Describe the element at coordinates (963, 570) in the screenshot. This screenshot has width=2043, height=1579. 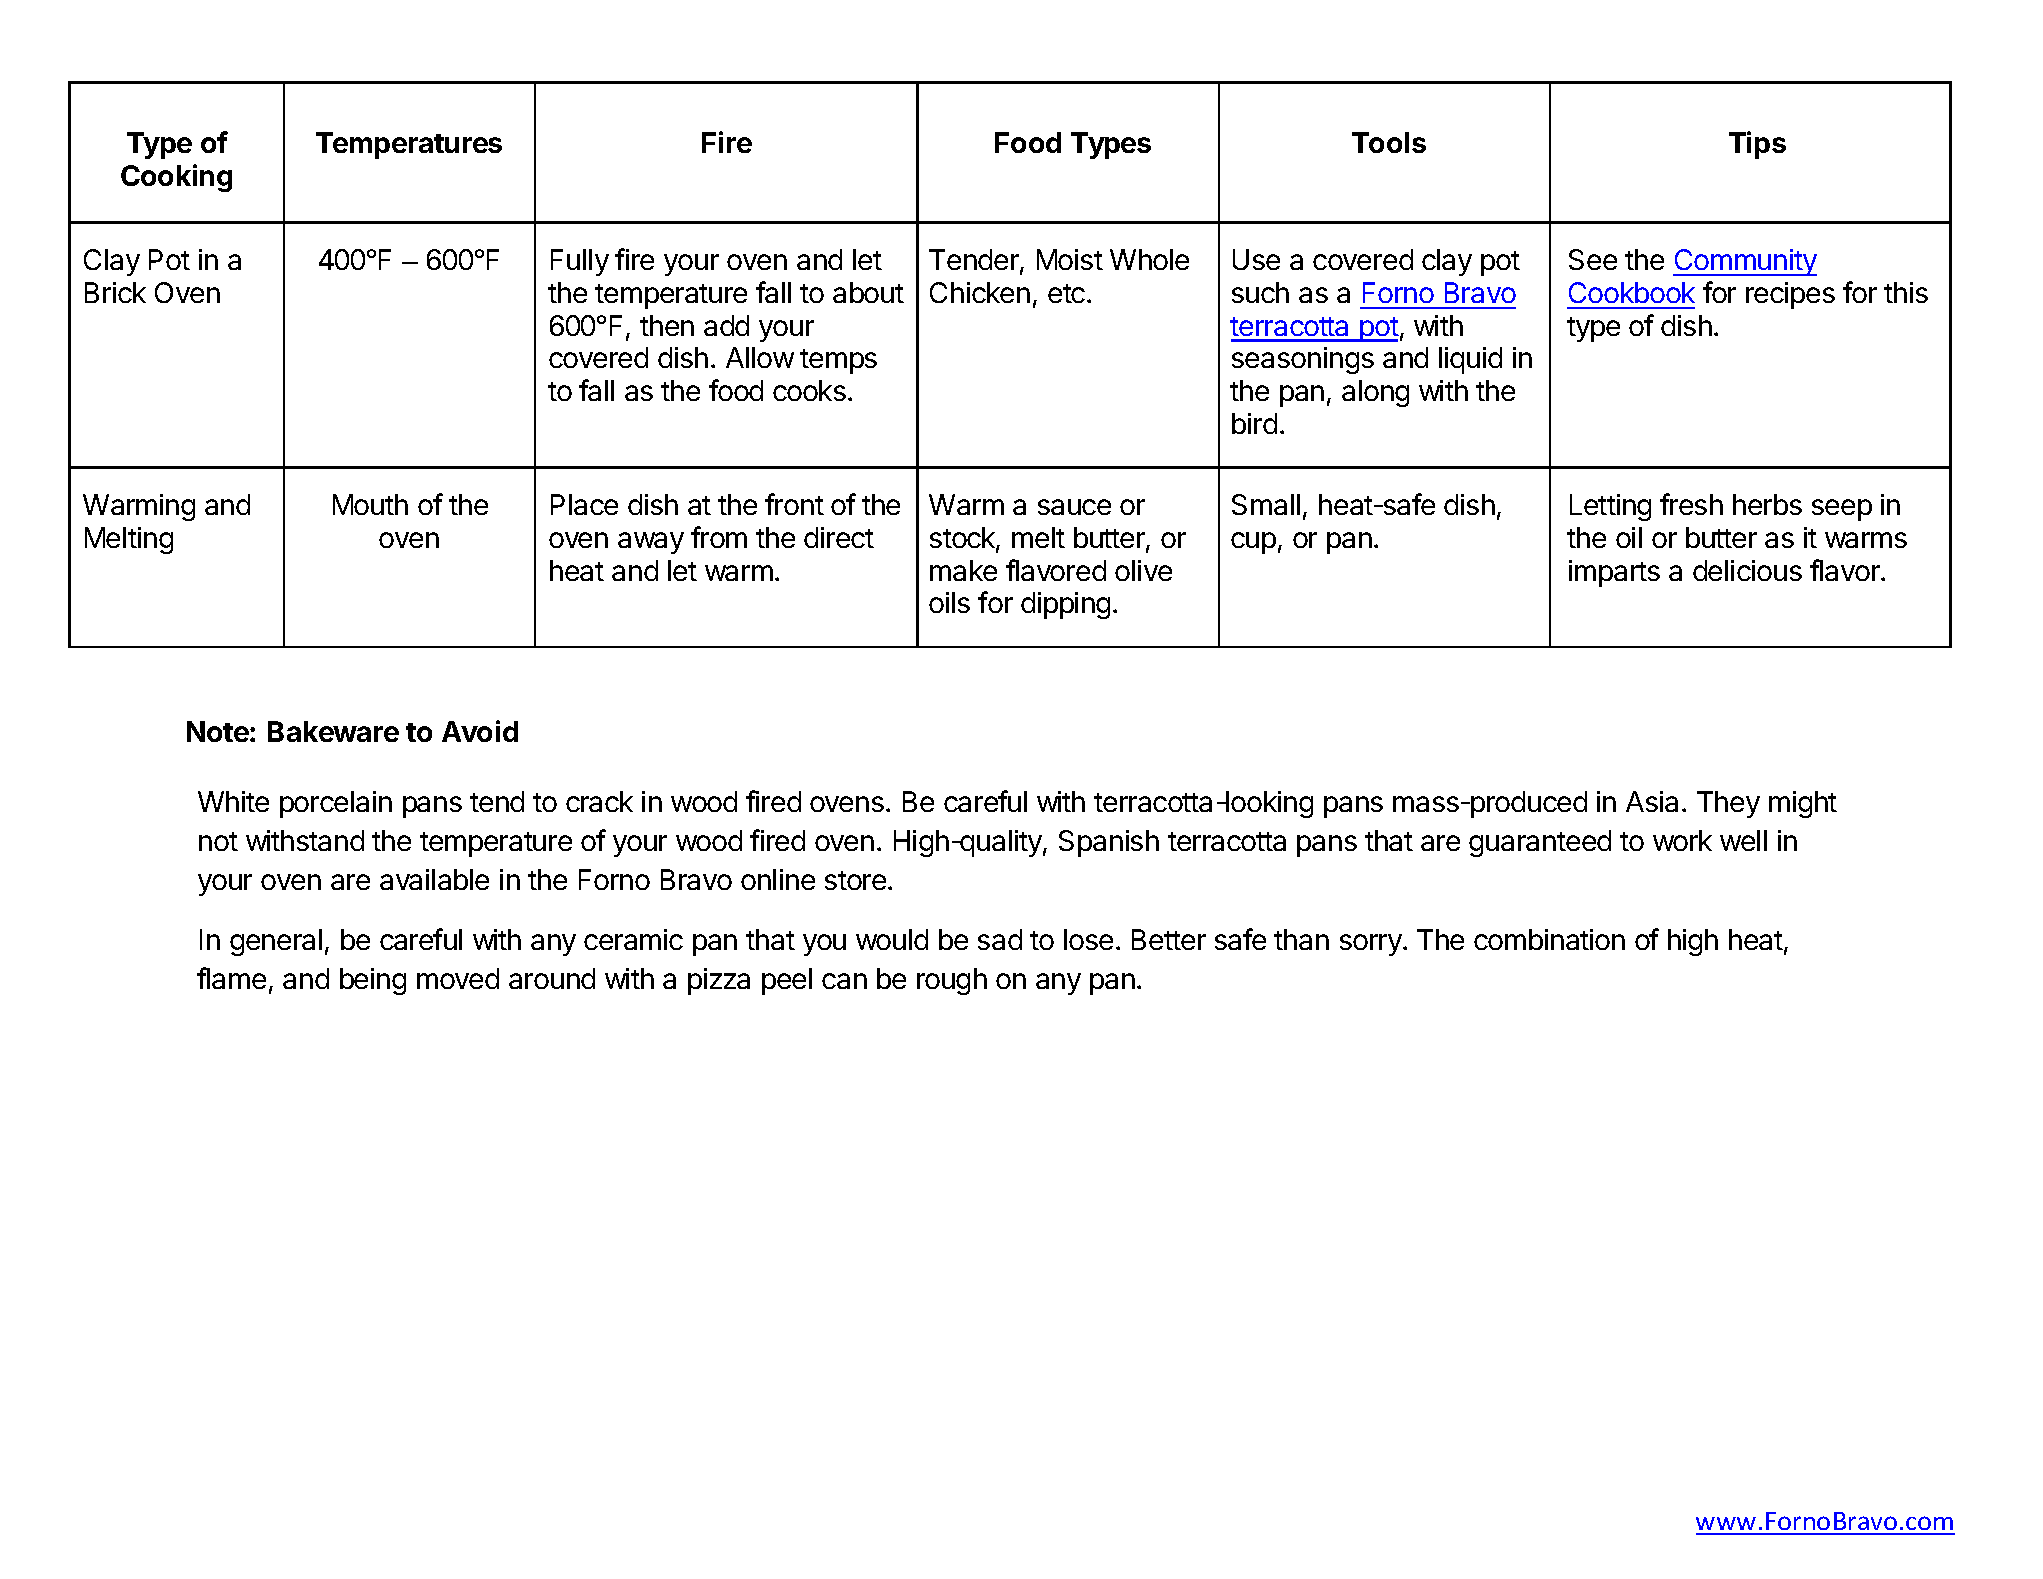
I see `make` at that location.
